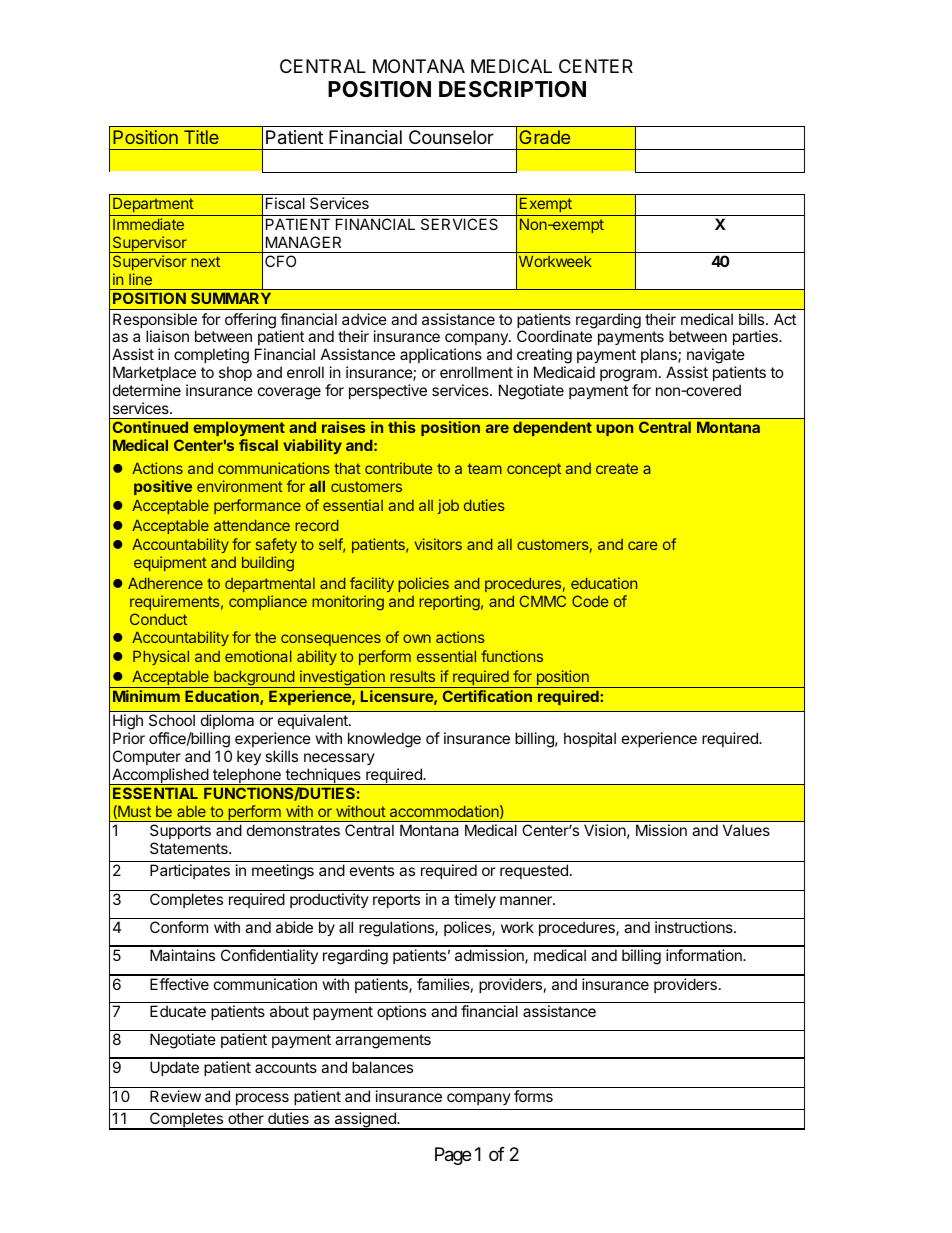 The height and width of the document is (1233, 952). Describe the element at coordinates (695, 927) in the document. I see `instructions` at that location.
